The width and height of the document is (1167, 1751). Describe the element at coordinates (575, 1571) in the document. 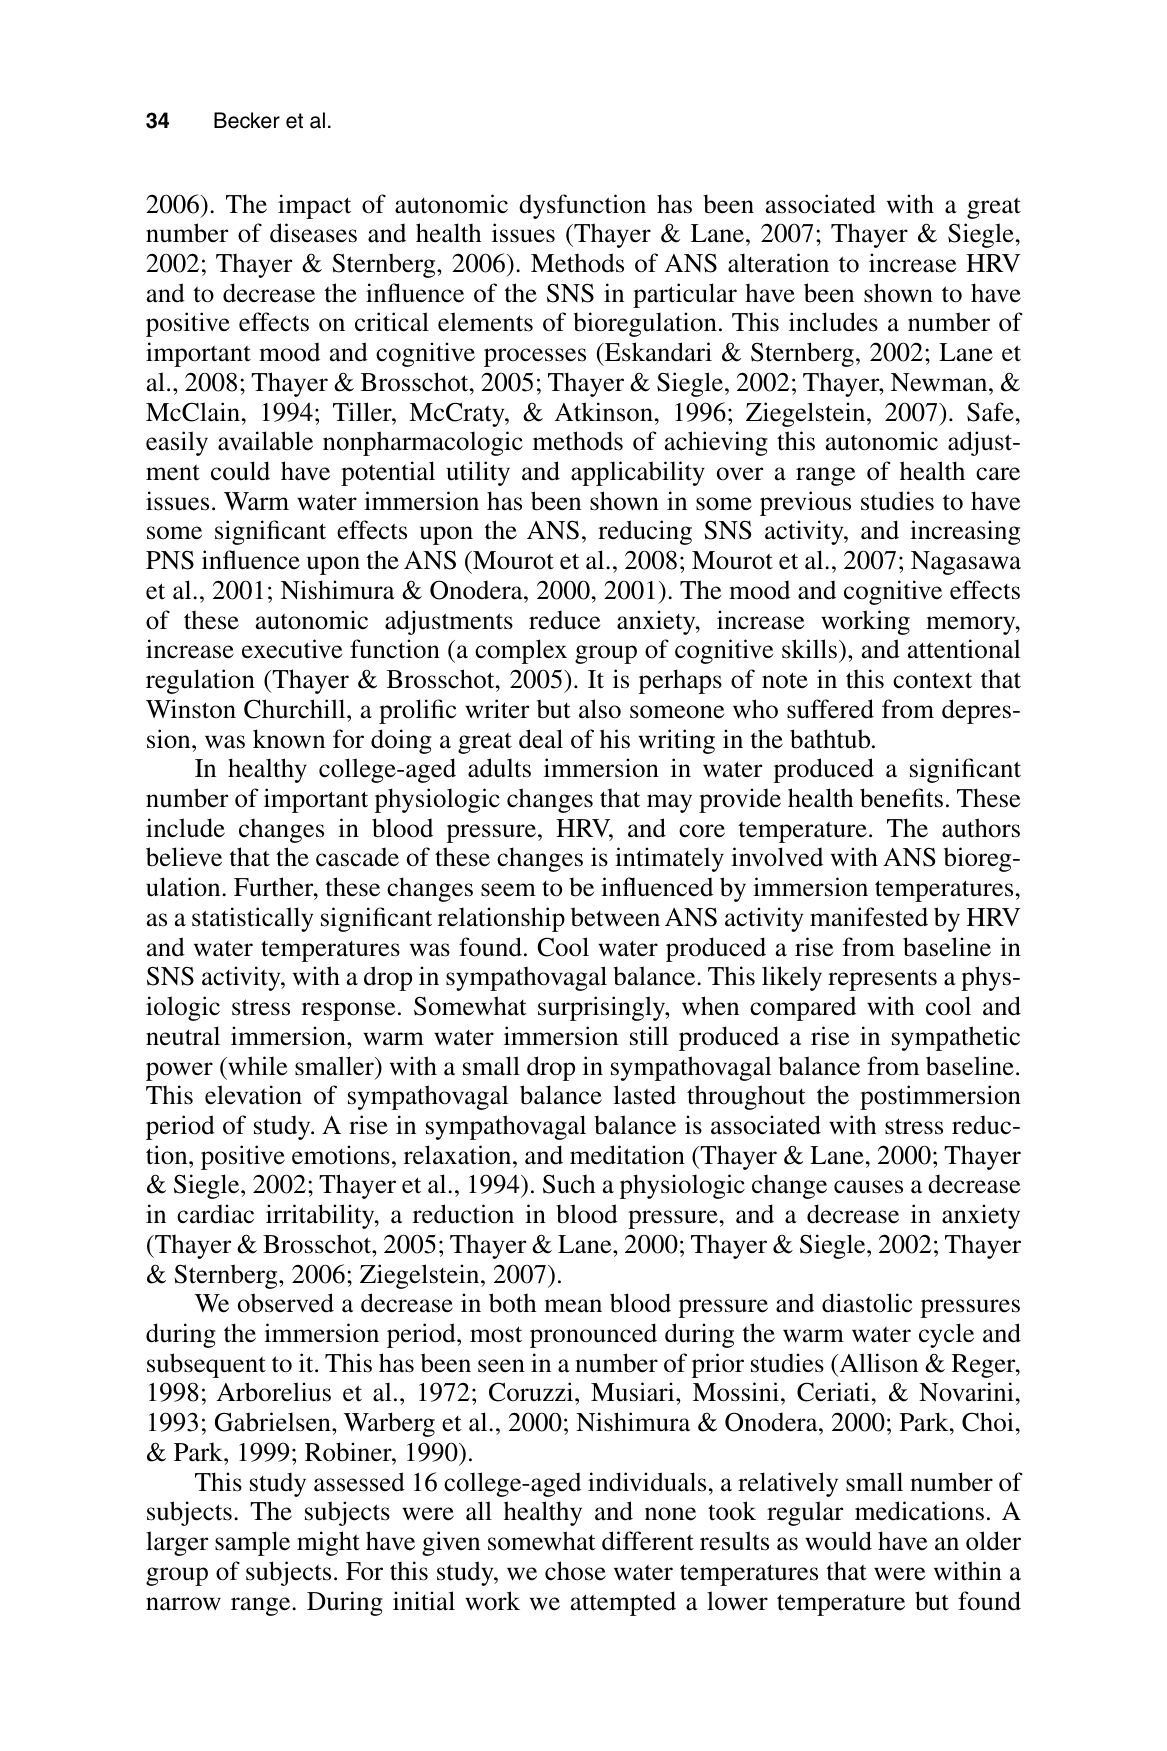

I see `chose` at that location.
